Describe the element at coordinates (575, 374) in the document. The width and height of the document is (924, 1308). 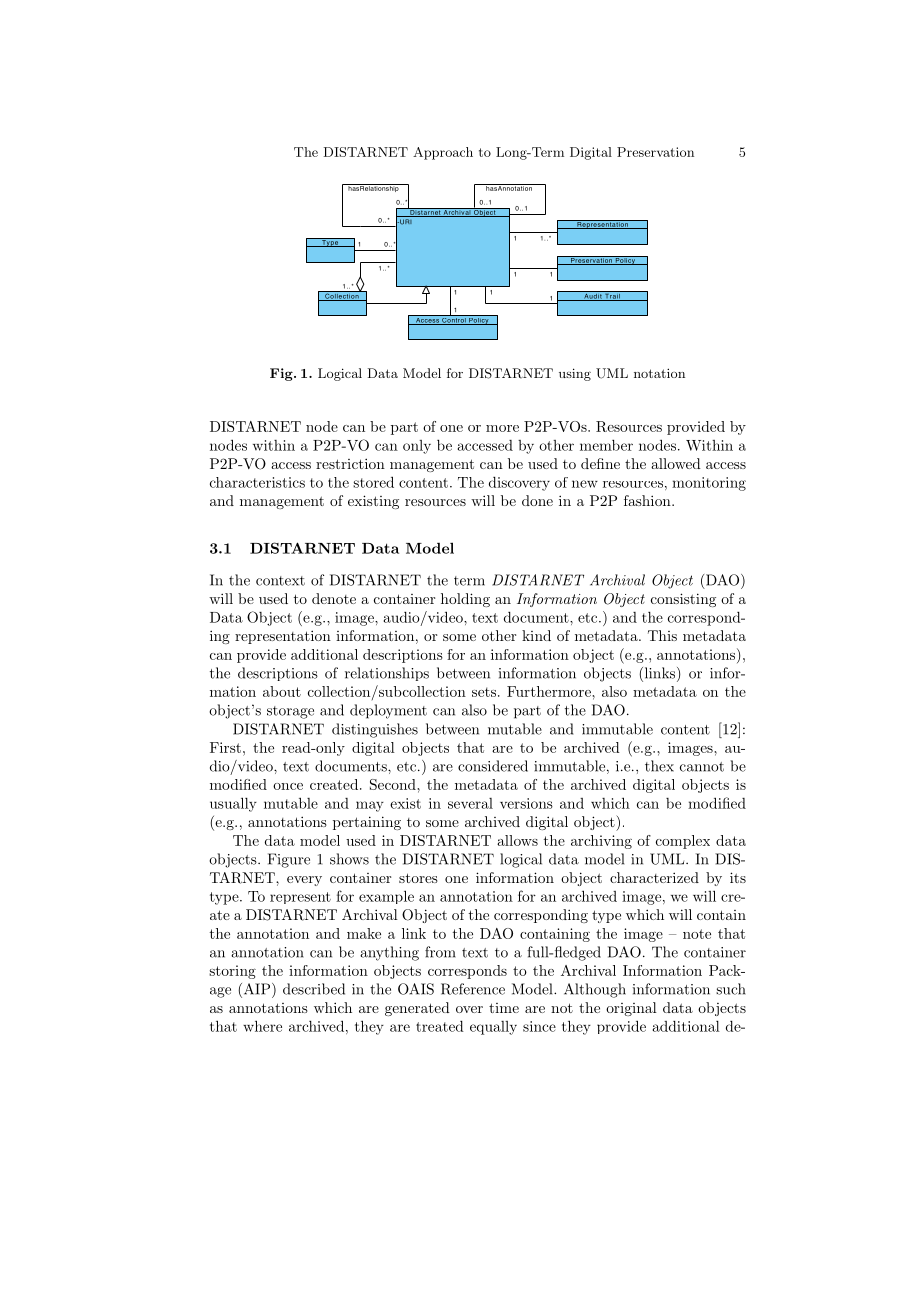
I see `using` at that location.
